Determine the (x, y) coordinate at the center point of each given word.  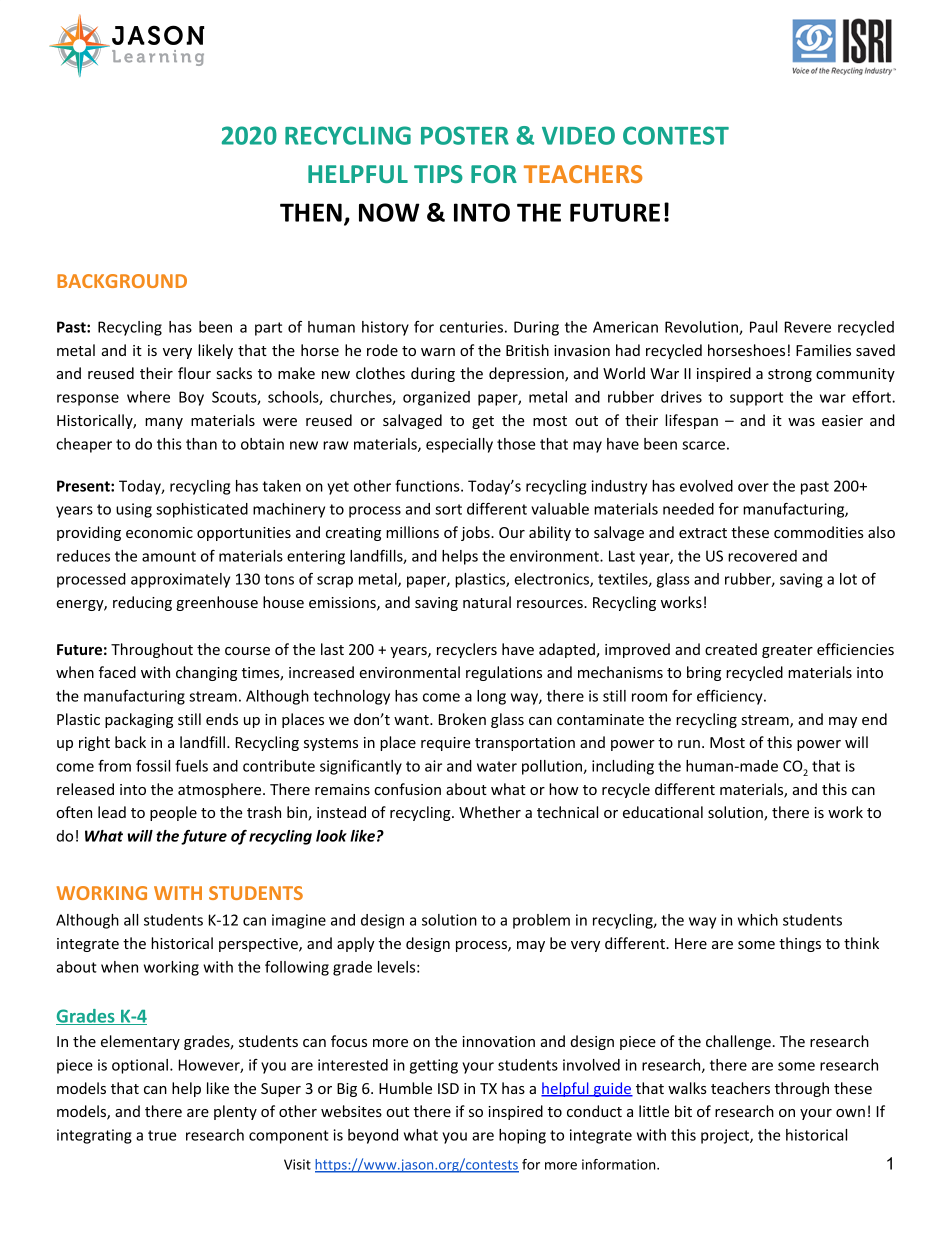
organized (436, 398)
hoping (522, 1136)
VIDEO (578, 135)
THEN (311, 212)
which (758, 920)
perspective (259, 945)
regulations (504, 673)
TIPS (438, 174)
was (801, 422)
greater (787, 651)
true (162, 1135)
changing (206, 673)
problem (541, 921)
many (164, 423)
